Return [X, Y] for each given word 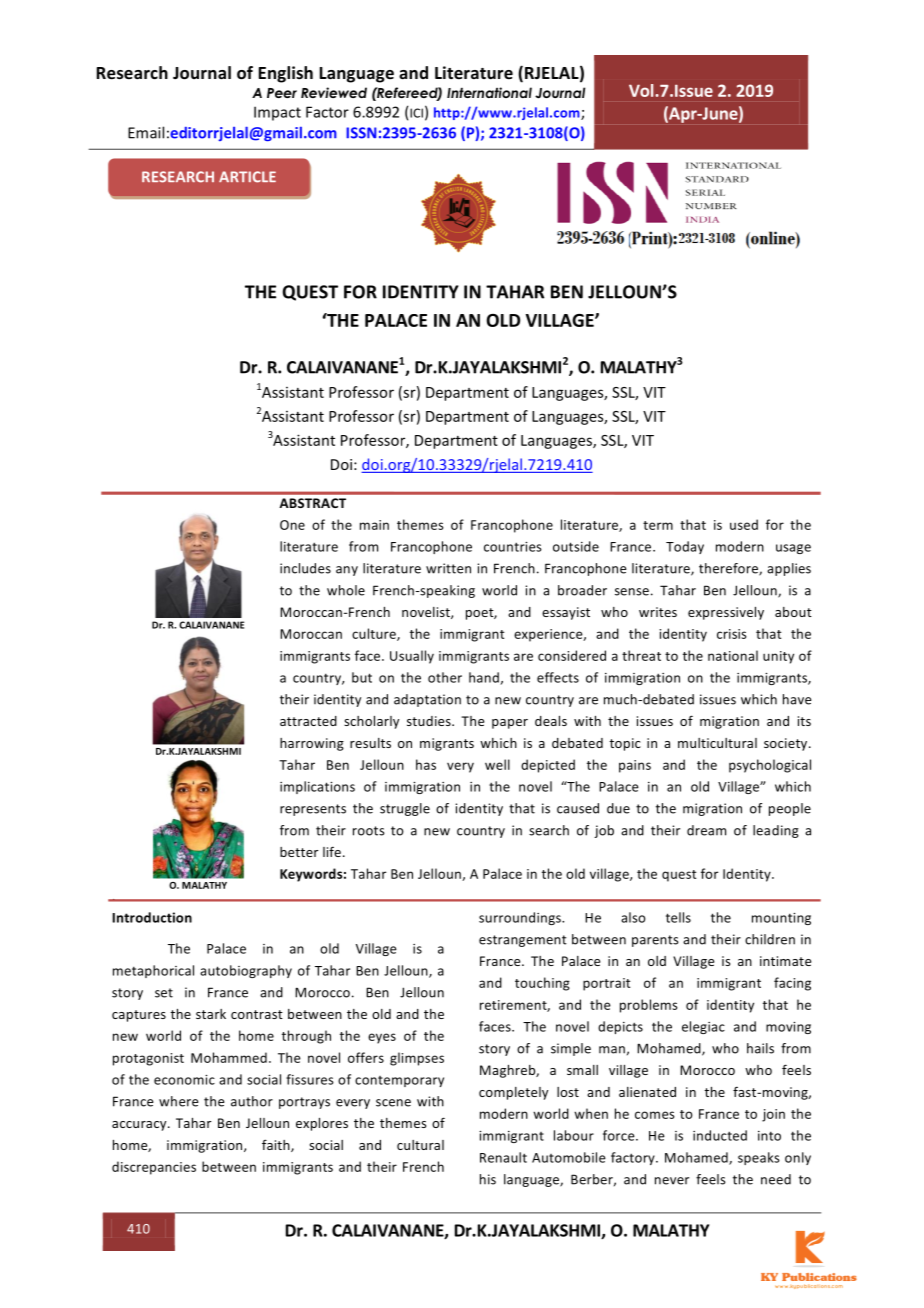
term [658, 525]
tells [678, 917]
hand [485, 678]
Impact [277, 113]
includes [305, 568]
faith [277, 1145]
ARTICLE [247, 177]
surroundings [521, 918]
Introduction [152, 917]
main [374, 525]
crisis [732, 634]
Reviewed [334, 92]
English [286, 74]
